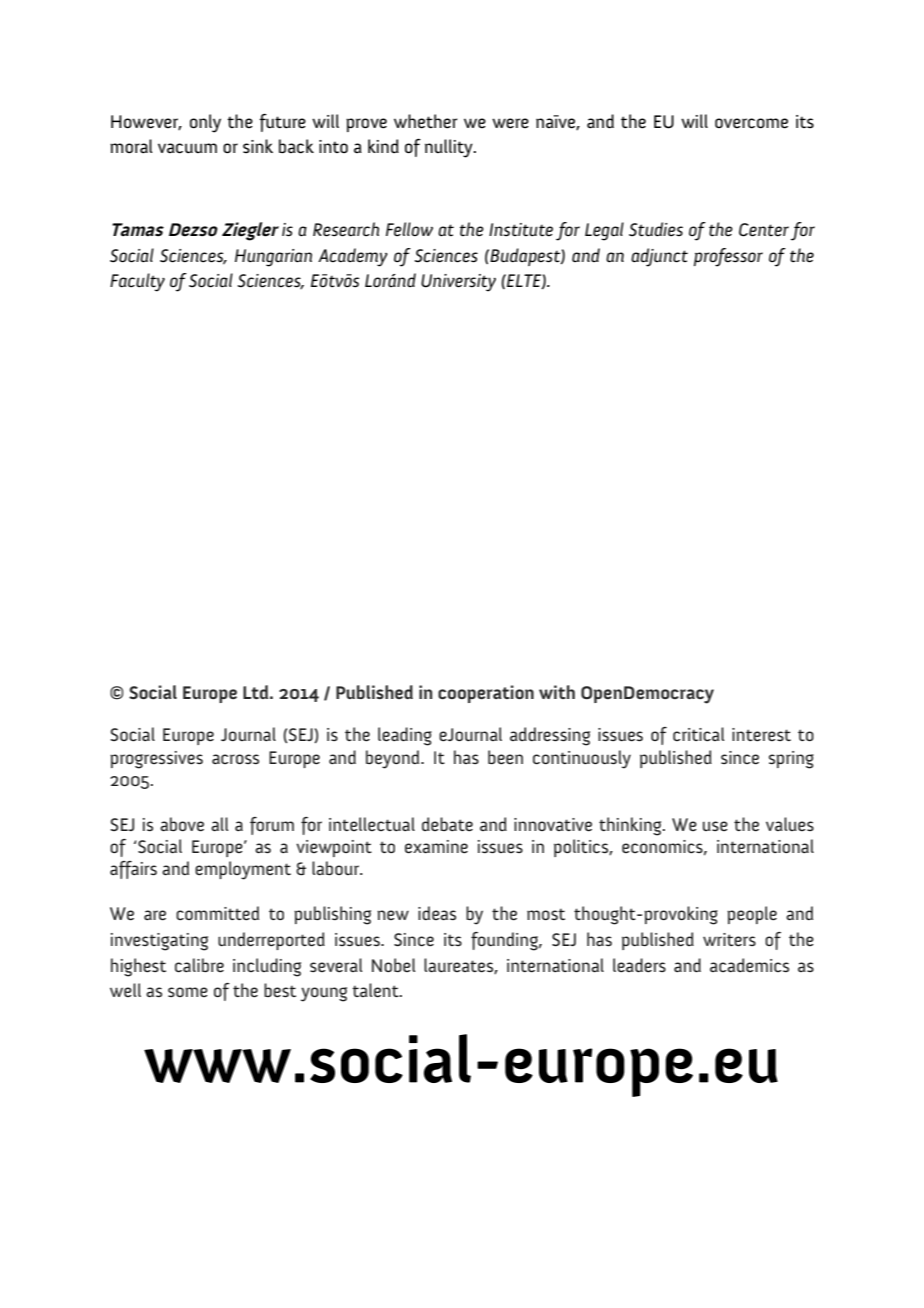  What do you see at coordinates (393, 965) in the document?
I see `Nobel` at bounding box center [393, 965].
